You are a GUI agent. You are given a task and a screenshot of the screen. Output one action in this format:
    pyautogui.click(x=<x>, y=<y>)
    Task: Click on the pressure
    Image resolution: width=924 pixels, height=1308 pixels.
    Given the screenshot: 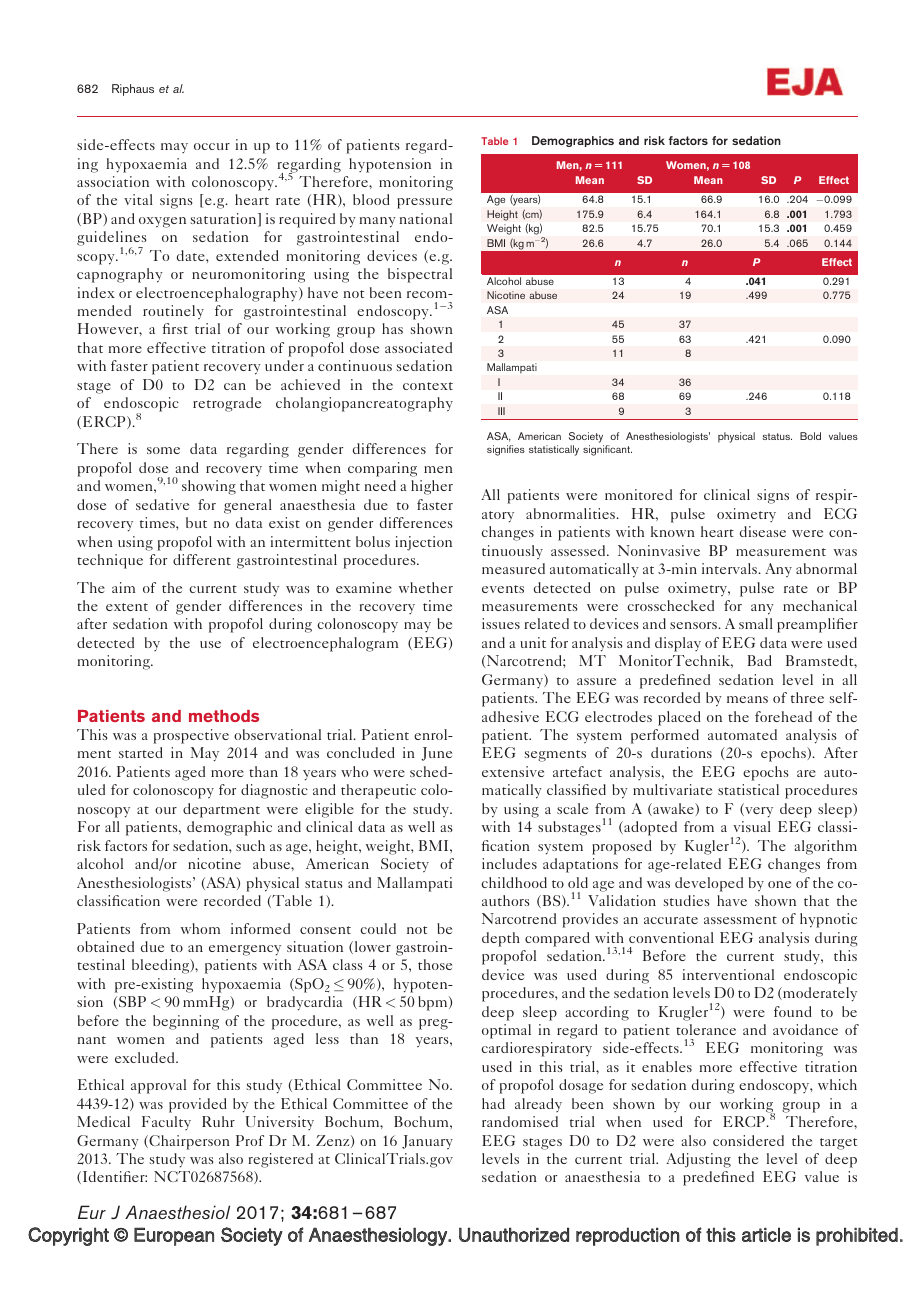 What is the action you would take?
    pyautogui.click(x=424, y=203)
